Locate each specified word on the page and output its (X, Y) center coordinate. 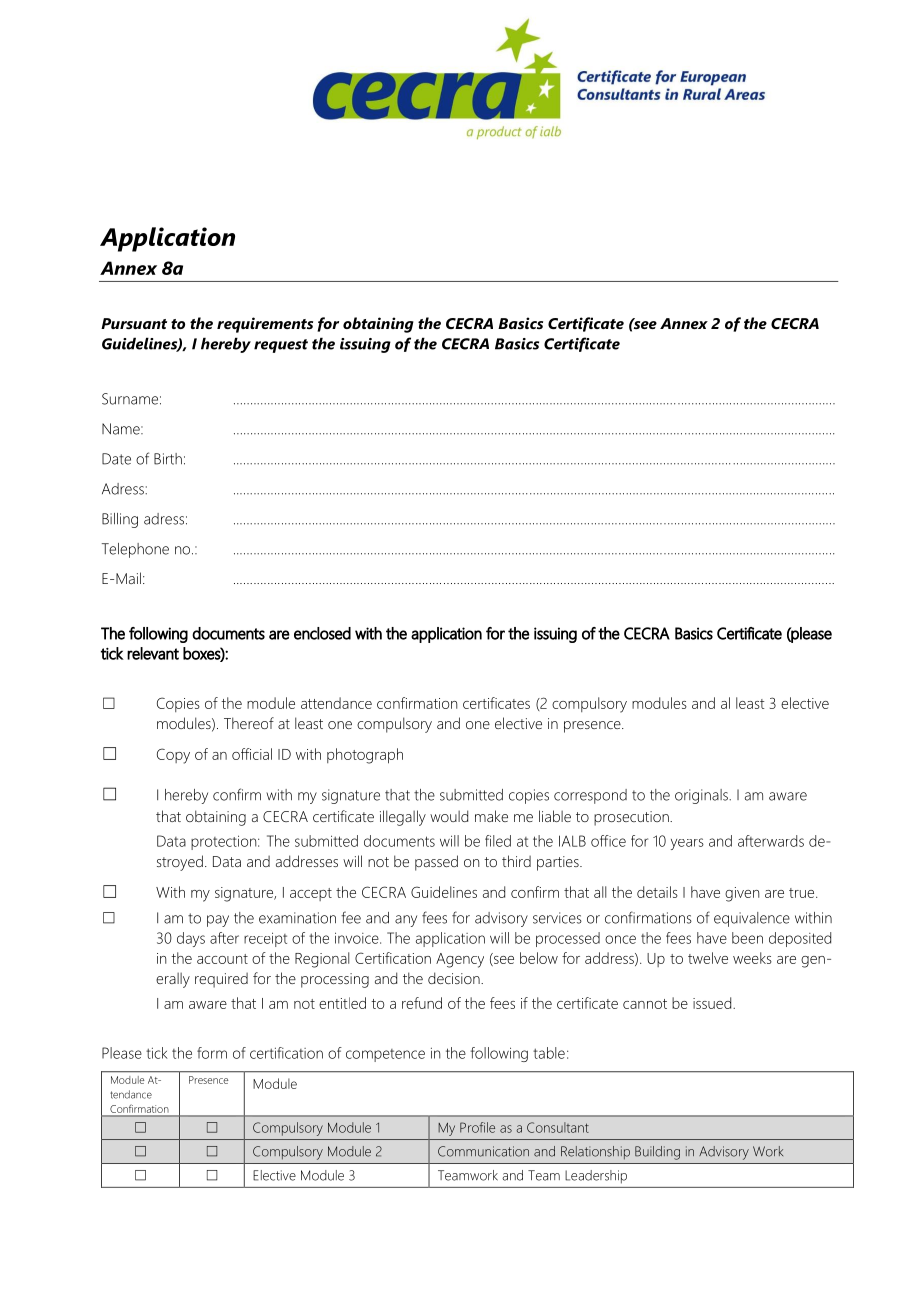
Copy (173, 756)
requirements (265, 325)
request (281, 346)
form (212, 1053)
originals (702, 796)
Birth (168, 459)
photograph (365, 756)
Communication (483, 1151)
